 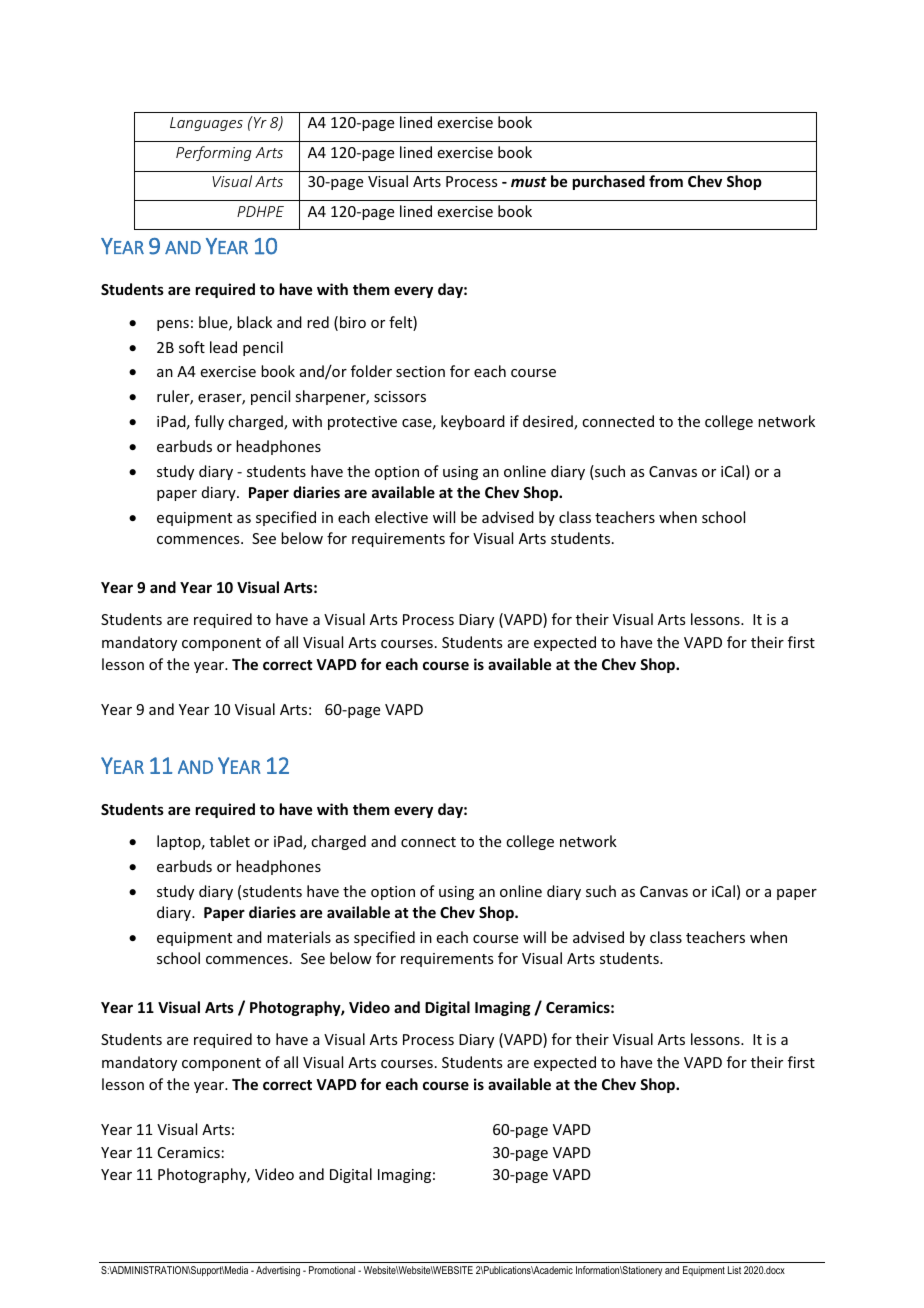 I want to click on Promotional, so click(x=332, y=1270).
